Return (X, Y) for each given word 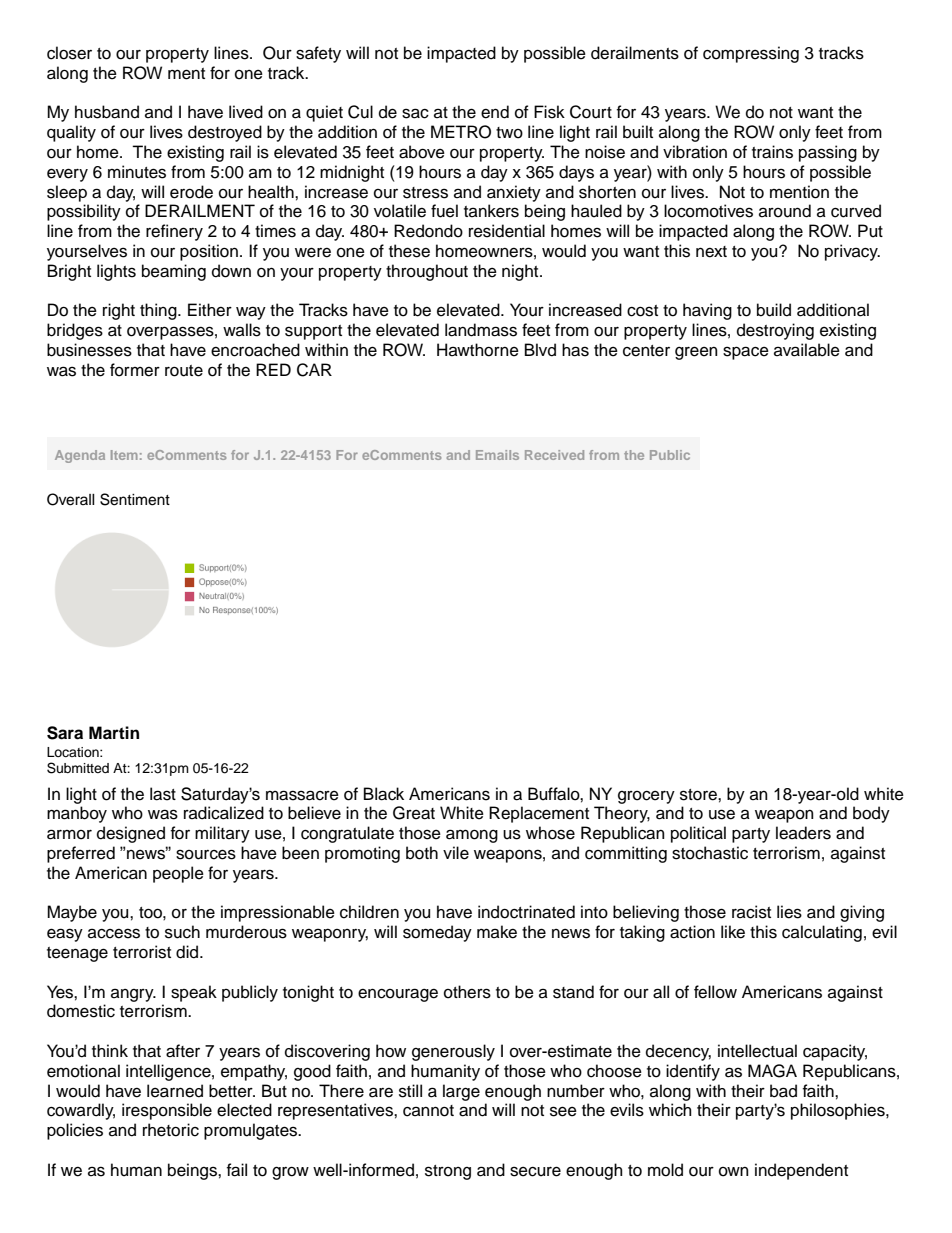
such (182, 932)
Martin (114, 733)
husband (107, 112)
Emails (497, 455)
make (497, 932)
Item (124, 455)
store (699, 795)
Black (384, 794)
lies (789, 912)
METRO (461, 132)
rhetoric (171, 1130)
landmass (481, 330)
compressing (751, 54)
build (774, 310)
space (746, 353)
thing (159, 311)
